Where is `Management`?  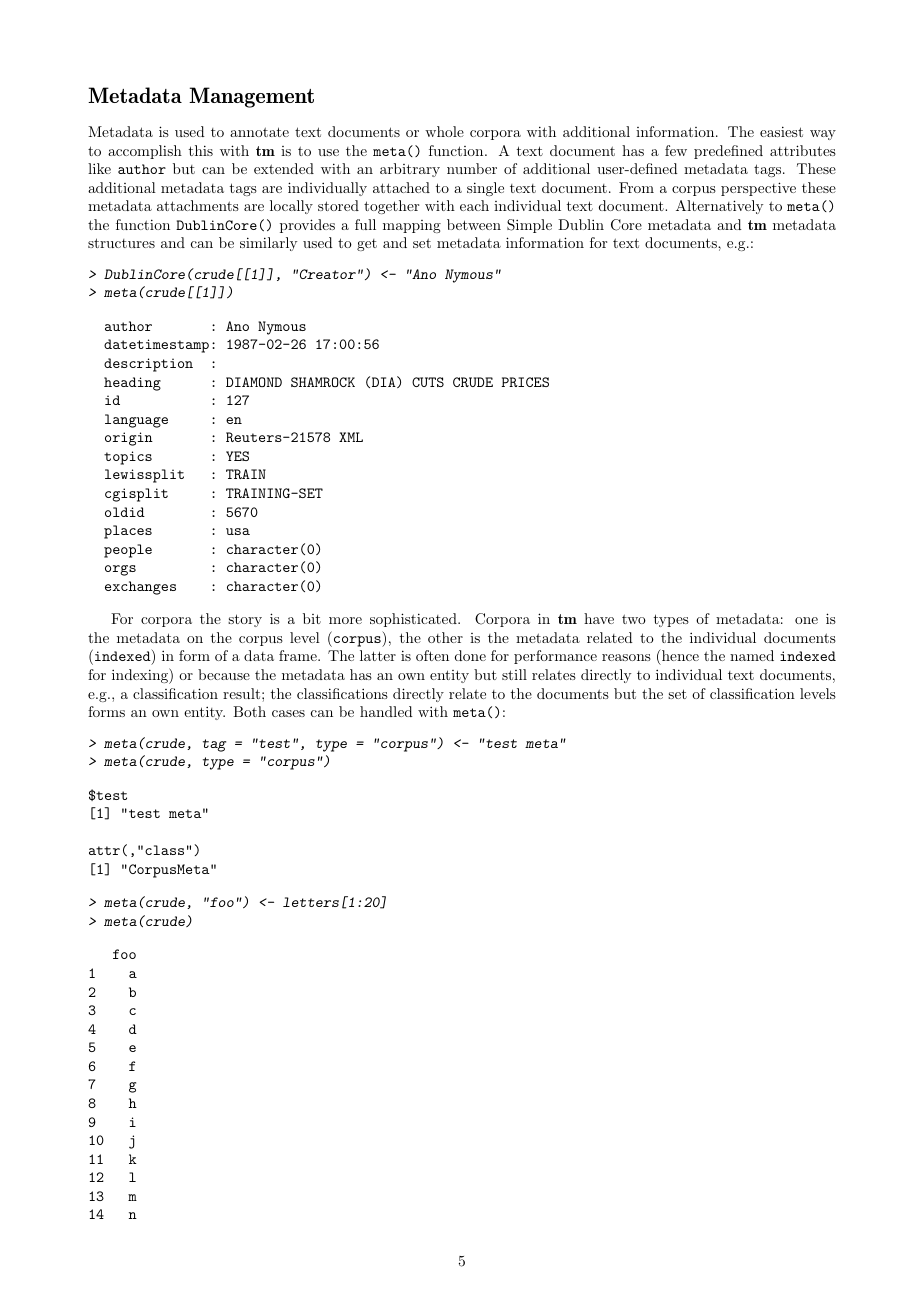
Management is located at coordinates (251, 97).
